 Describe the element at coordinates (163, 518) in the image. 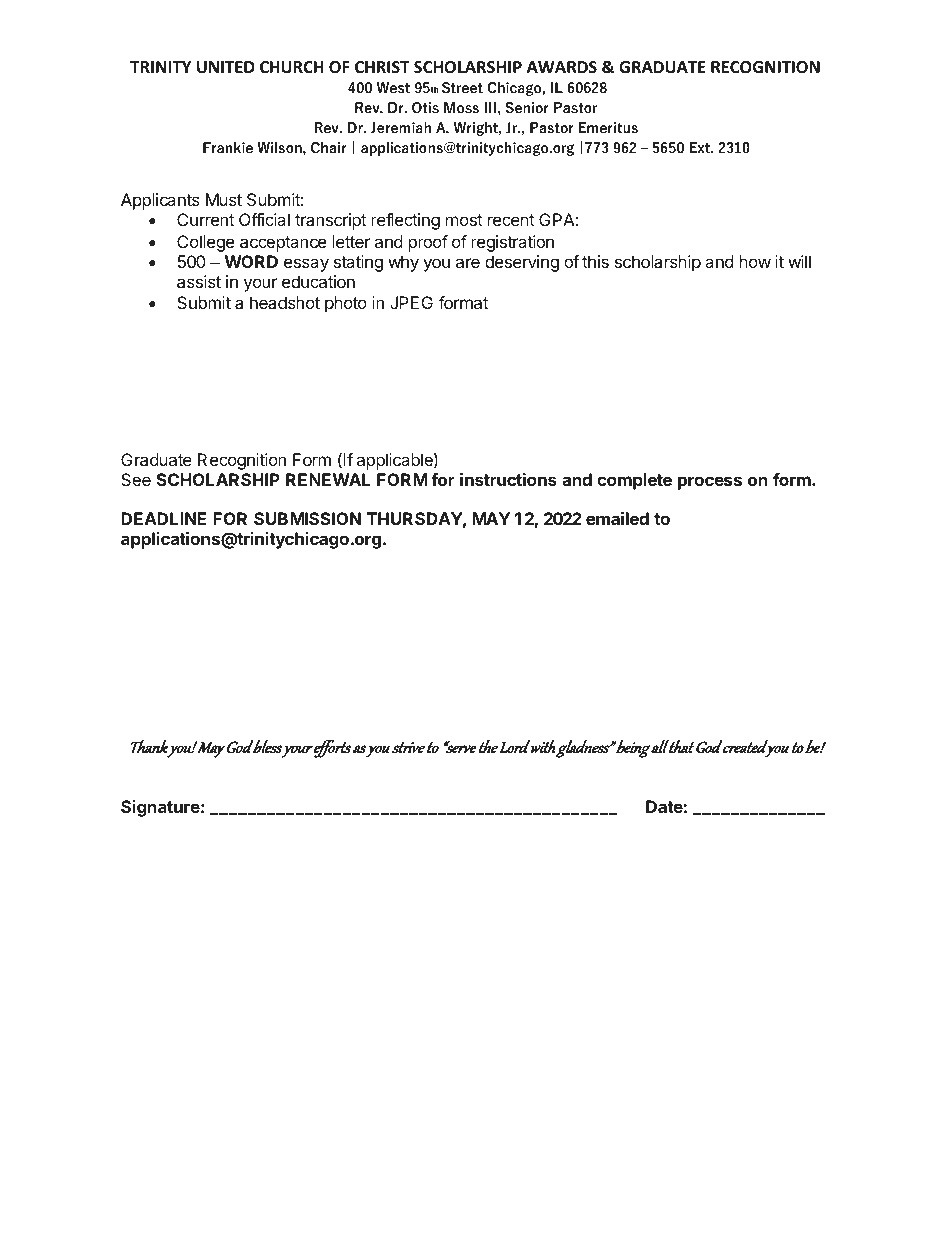

I see `DEADLINE` at that location.
